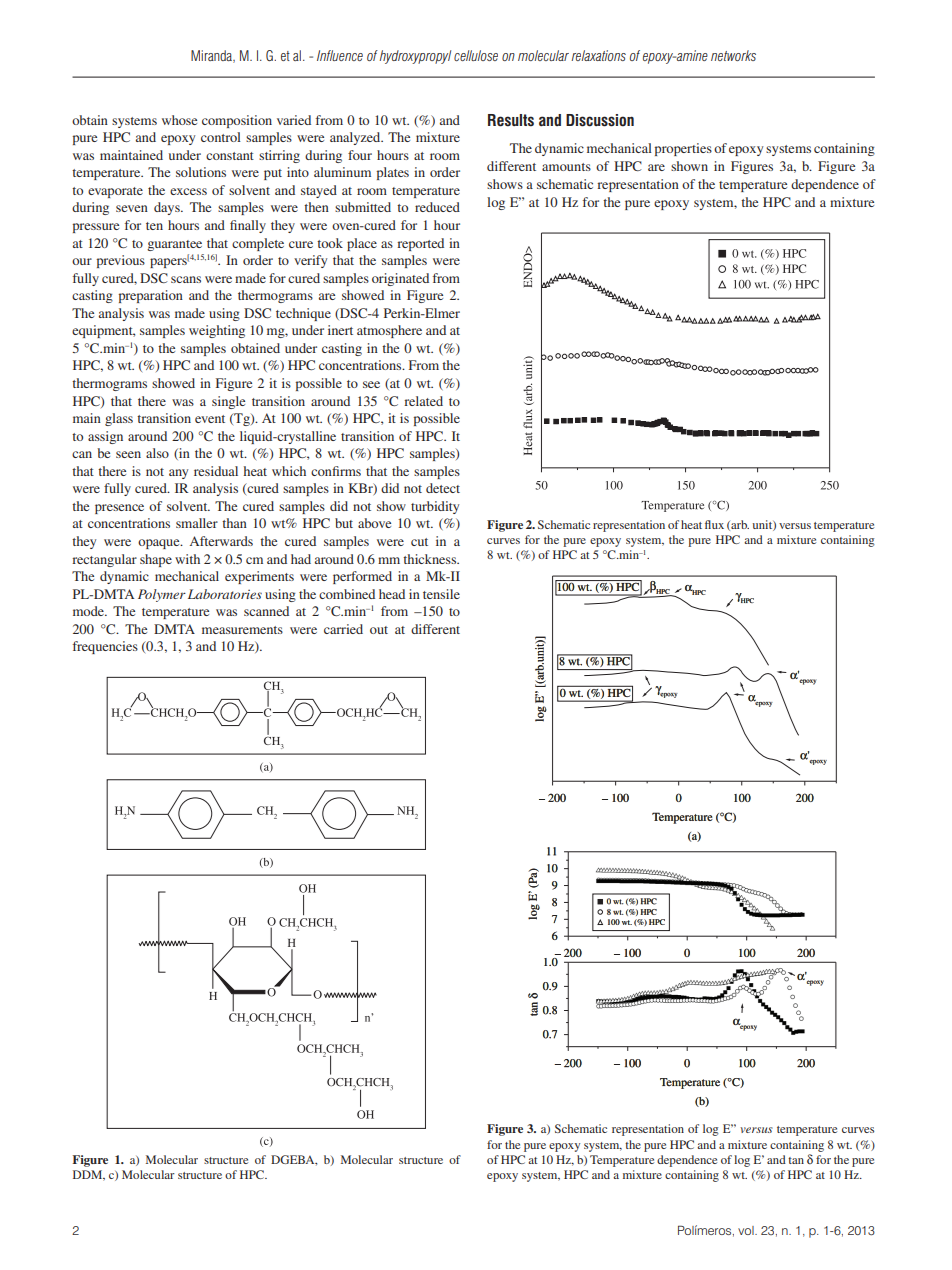 Image resolution: width=952 pixels, height=1270 pixels. Describe the element at coordinates (162, 595) in the screenshot. I see `Polymer` at that location.
